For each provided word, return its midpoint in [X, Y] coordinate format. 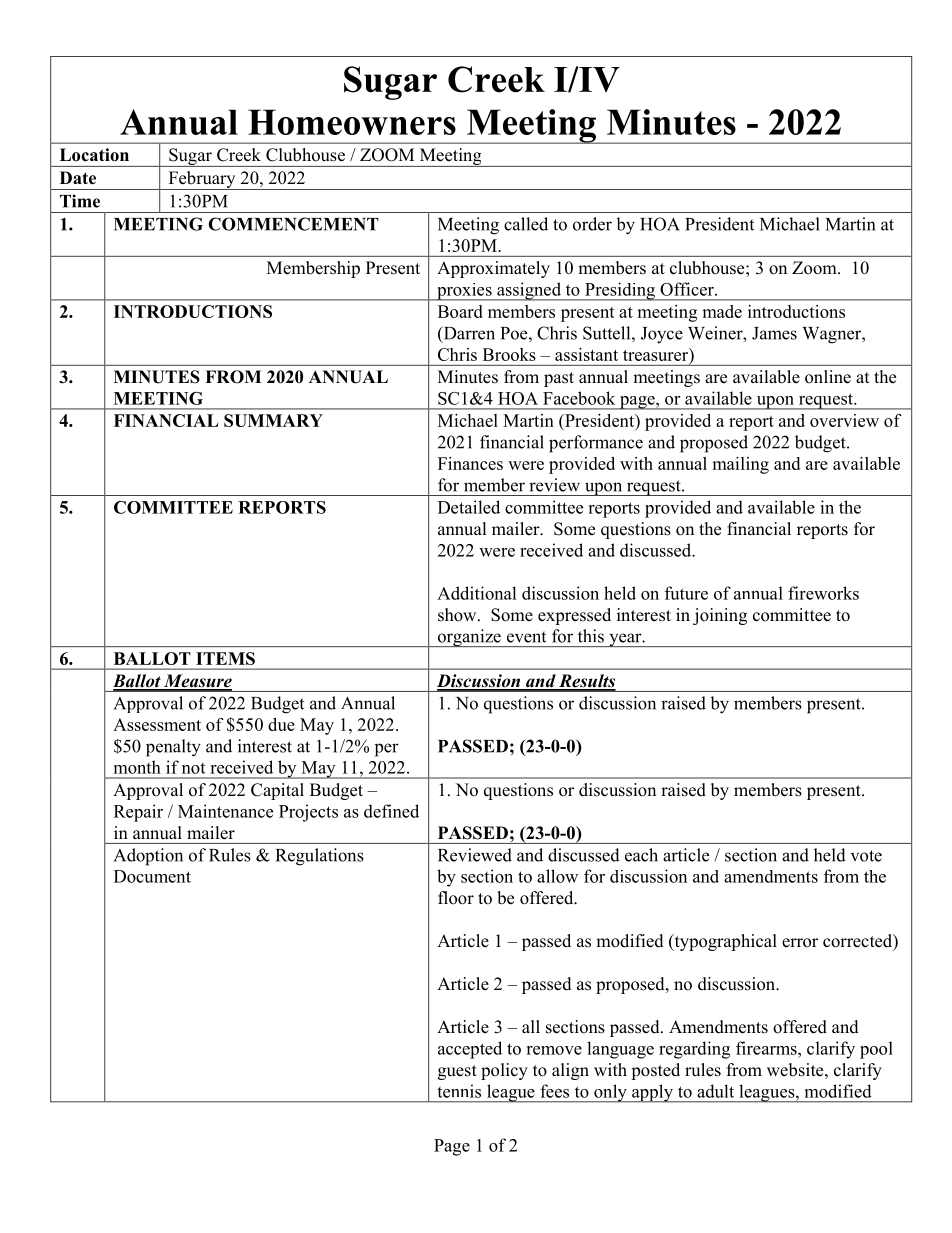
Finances [470, 463]
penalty [173, 748]
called [526, 224]
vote [866, 856]
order [592, 224]
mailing [740, 465]
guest [457, 1072]
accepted [470, 1050]
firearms [767, 1048]
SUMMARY [273, 420]
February [202, 180]
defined [391, 811]
